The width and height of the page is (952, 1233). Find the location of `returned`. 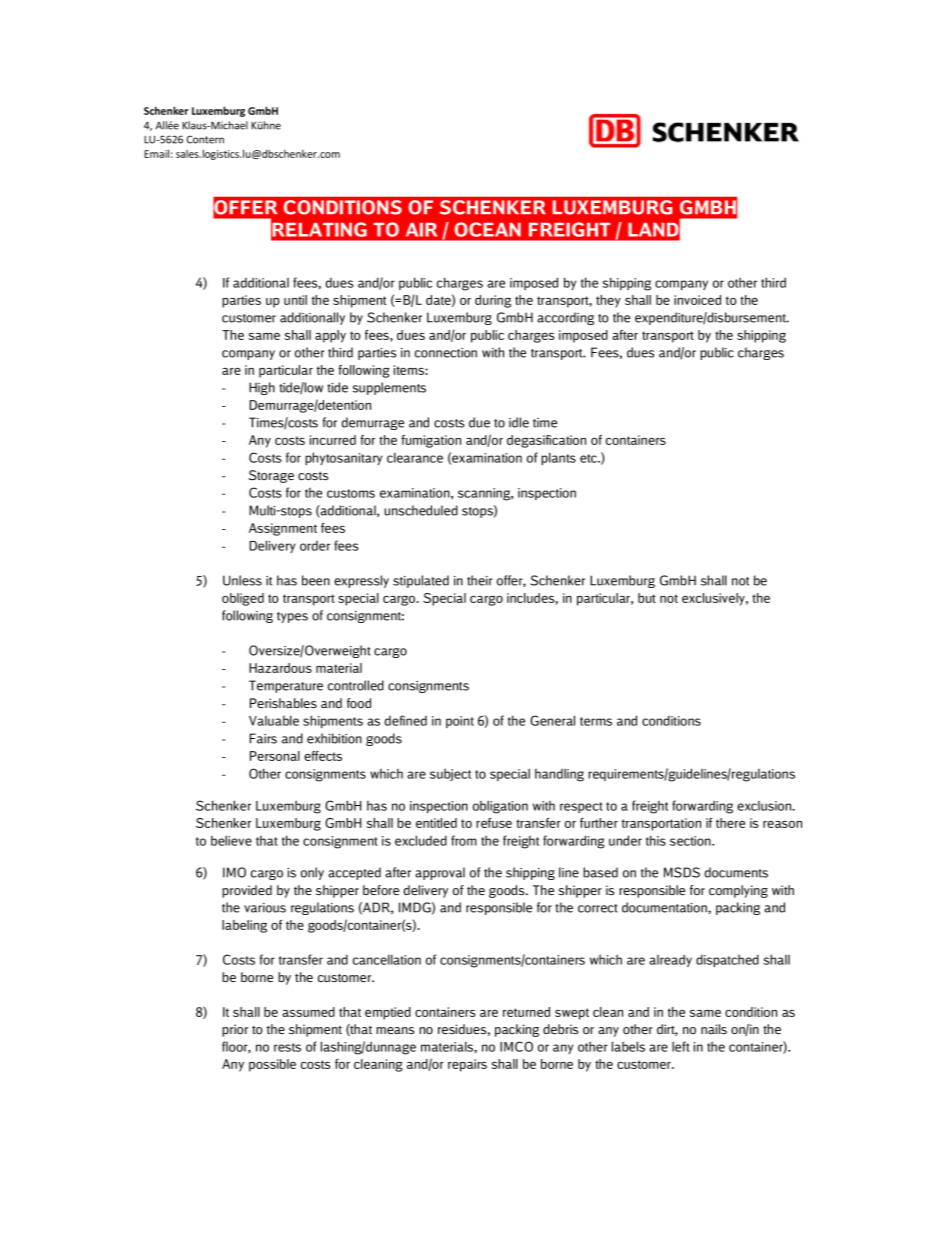

returned is located at coordinates (526, 1012).
